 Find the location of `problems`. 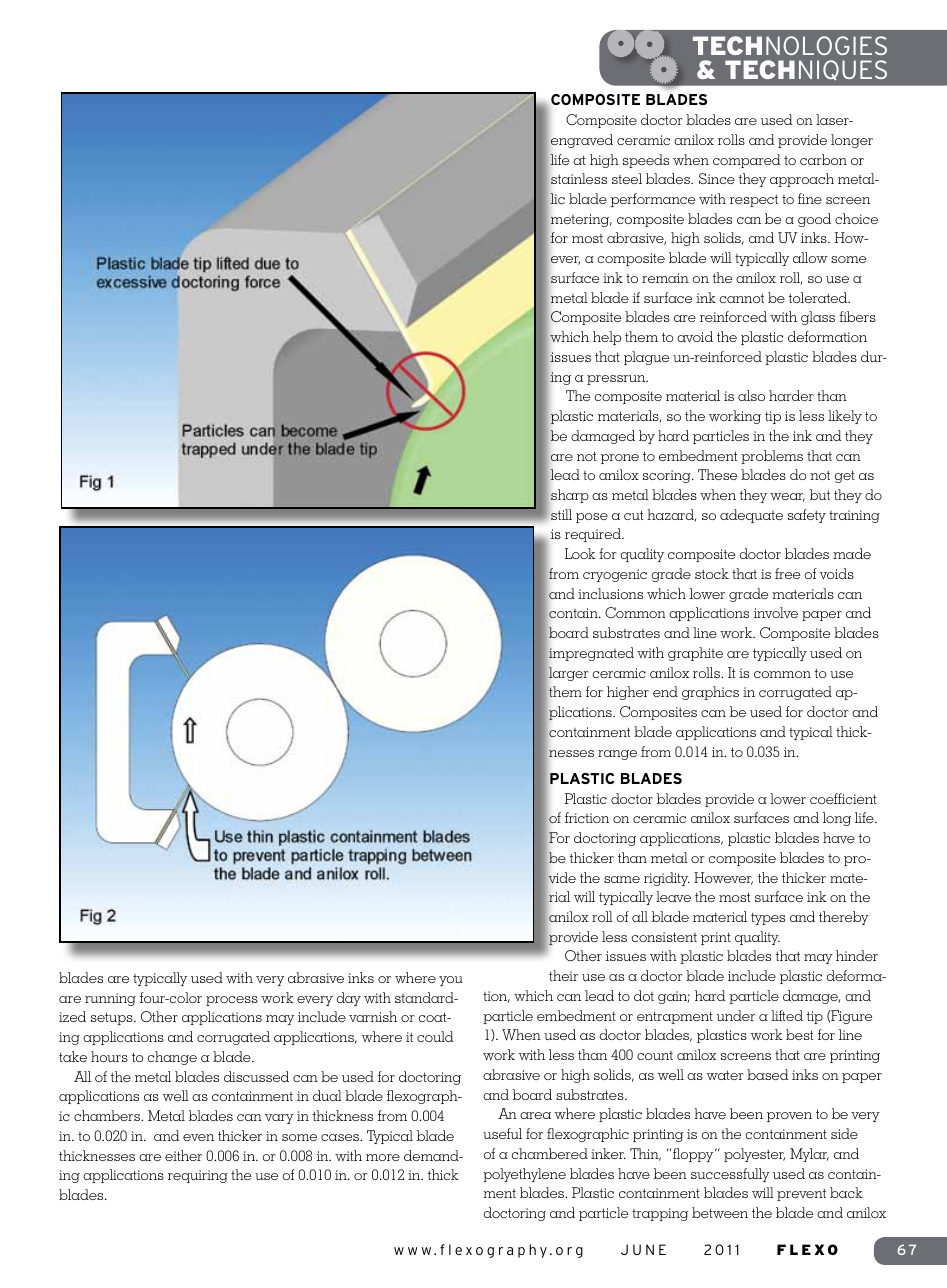

problems is located at coordinates (772, 457).
